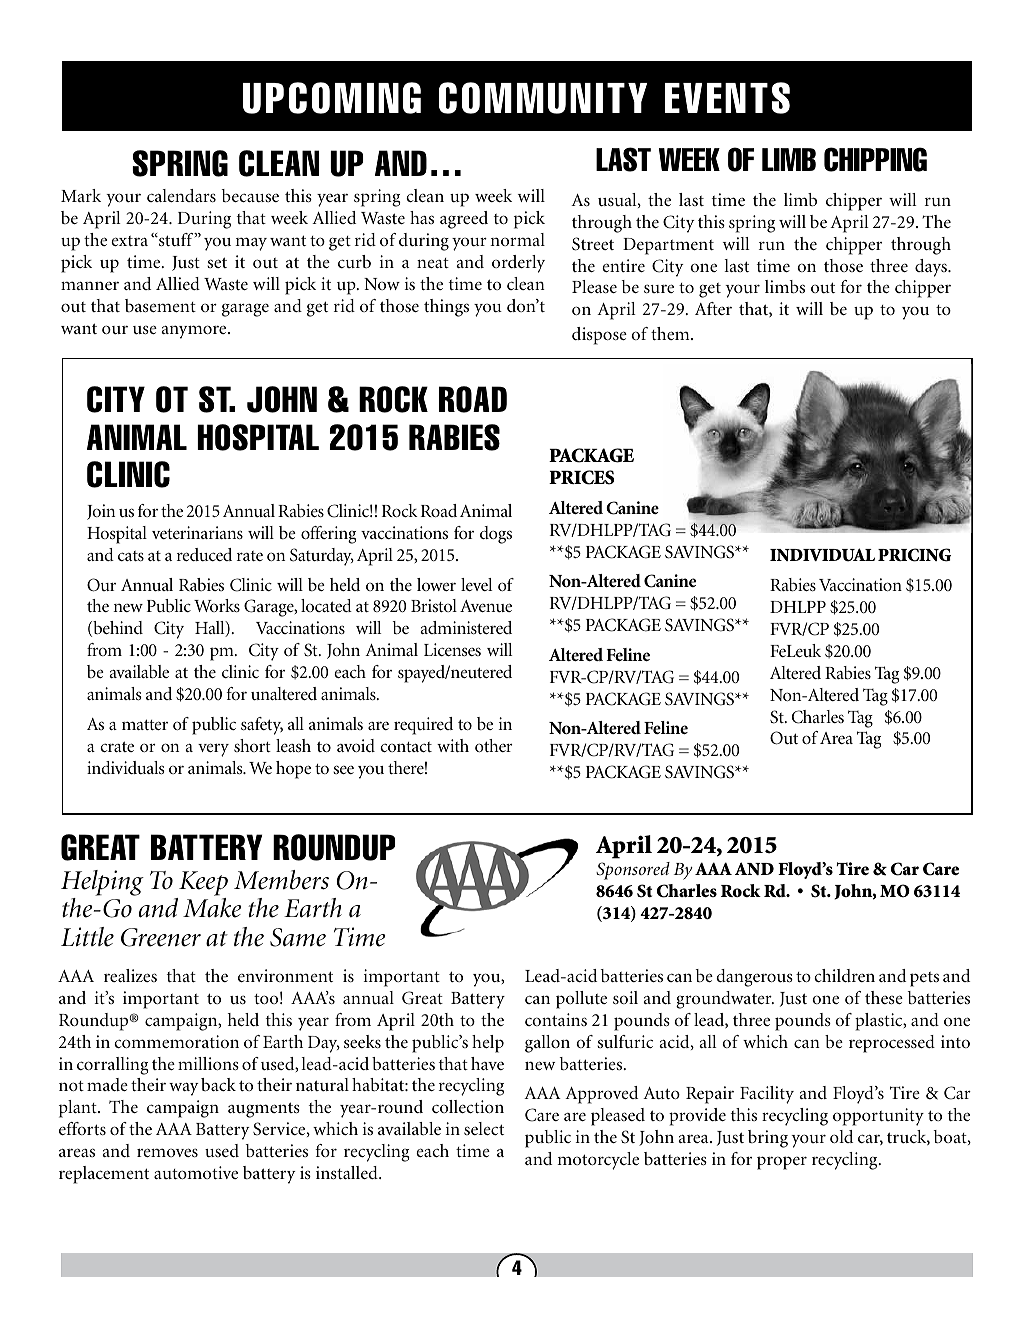 This document has width=1034, height=1338. Describe the element at coordinates (494, 745) in the document. I see `other` at that location.
